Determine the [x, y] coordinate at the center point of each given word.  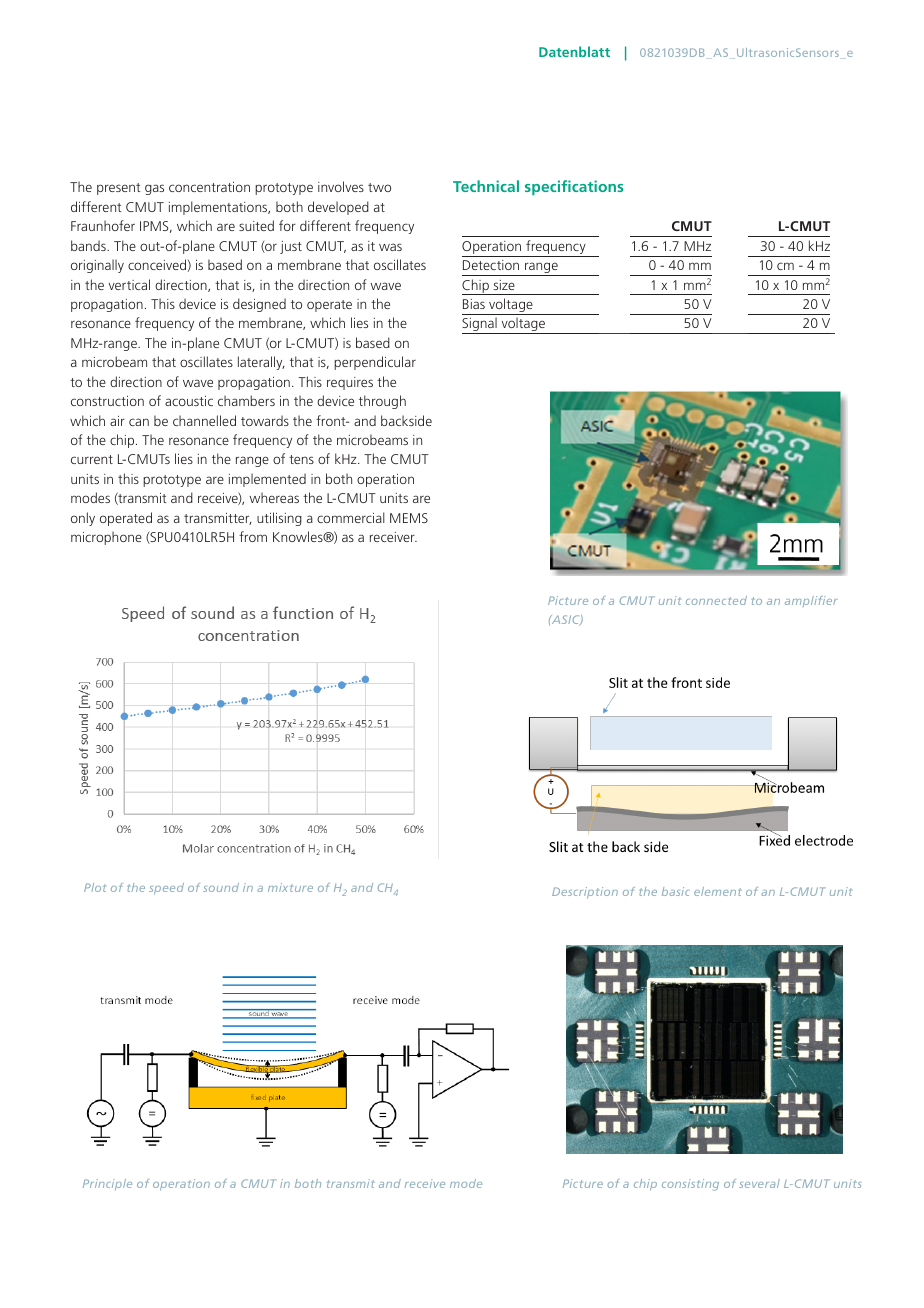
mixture [290, 887]
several [759, 1183]
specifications [574, 187]
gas [154, 189]
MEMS [409, 518]
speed [166, 889]
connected [716, 600]
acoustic [189, 401]
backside [406, 420]
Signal [480, 325]
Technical [486, 186]
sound [221, 887]
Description [585, 893]
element [718, 891]
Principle [107, 1184]
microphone [106, 538]
